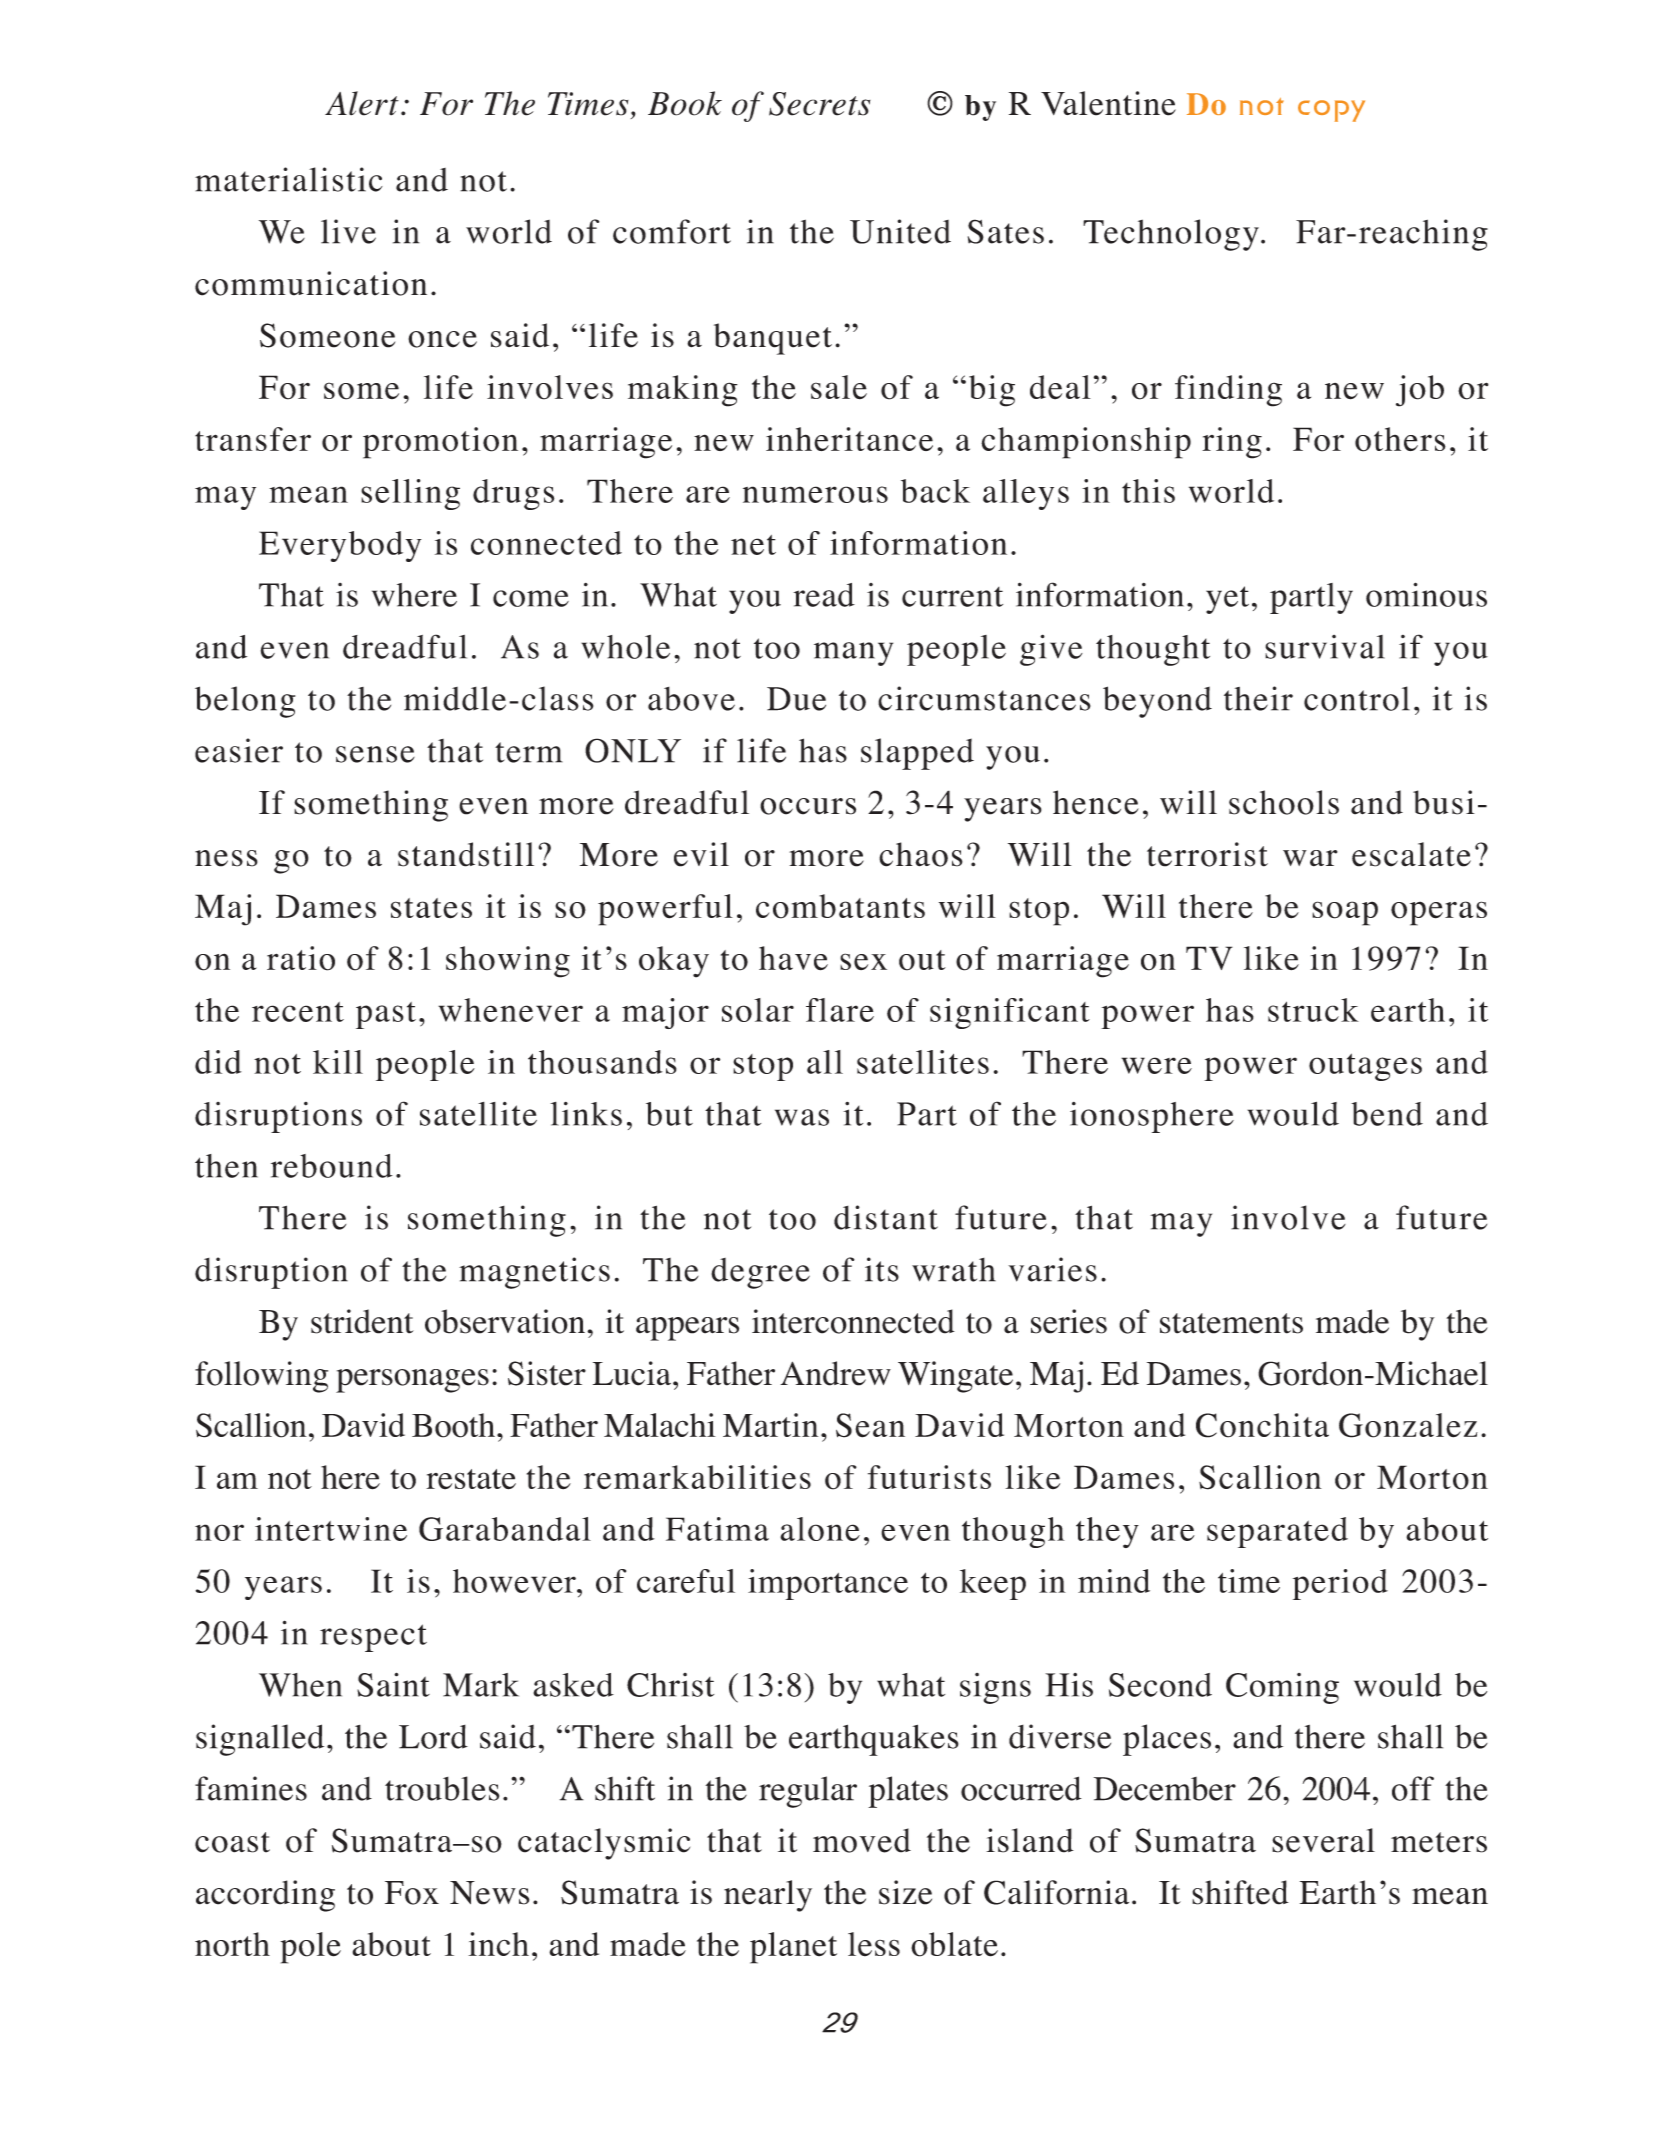 Image resolution: width=1662 pixels, height=2151 pixels. What do you see at coordinates (835, 1373) in the document?
I see `Andrew` at bounding box center [835, 1373].
